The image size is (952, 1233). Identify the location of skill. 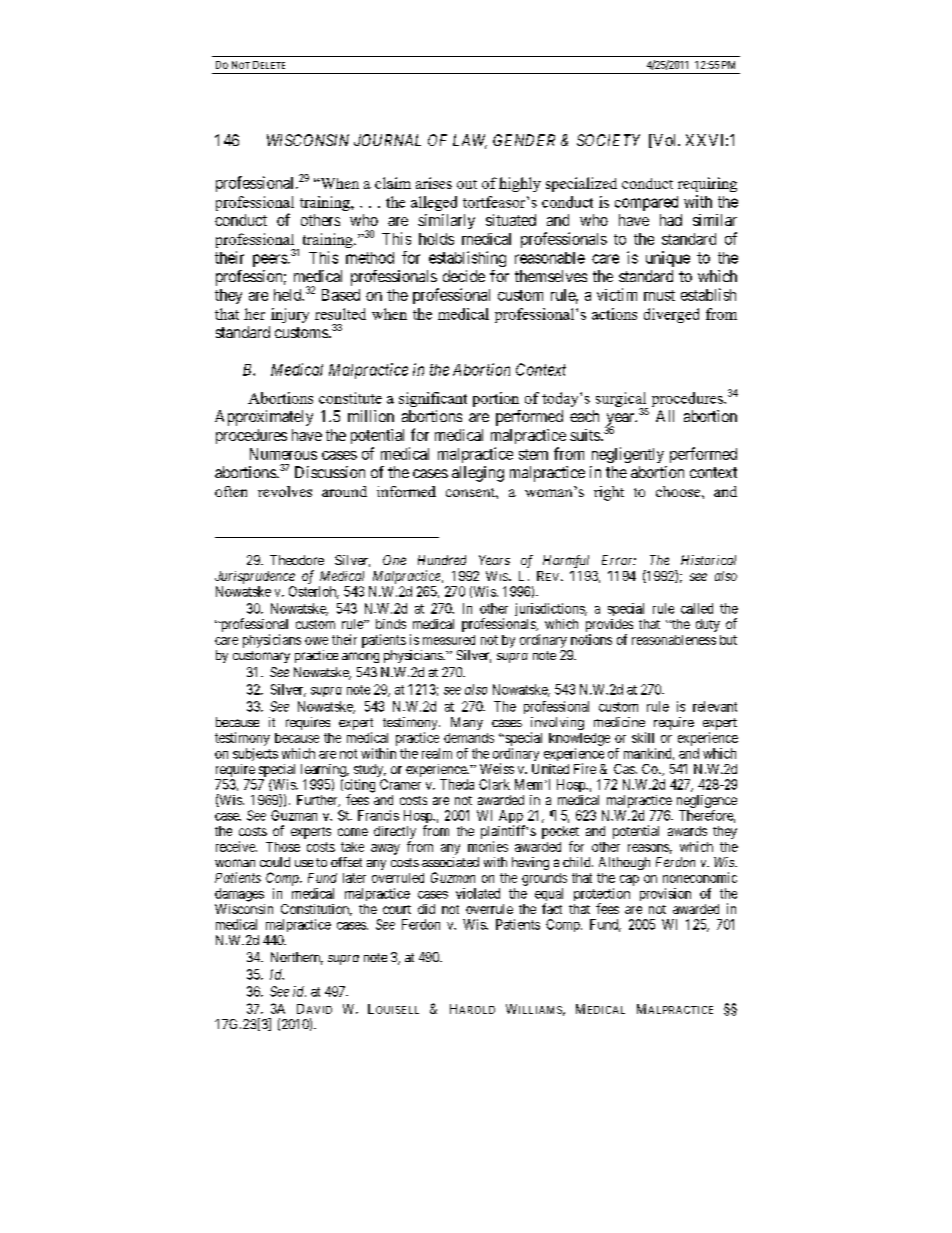
(643, 737).
